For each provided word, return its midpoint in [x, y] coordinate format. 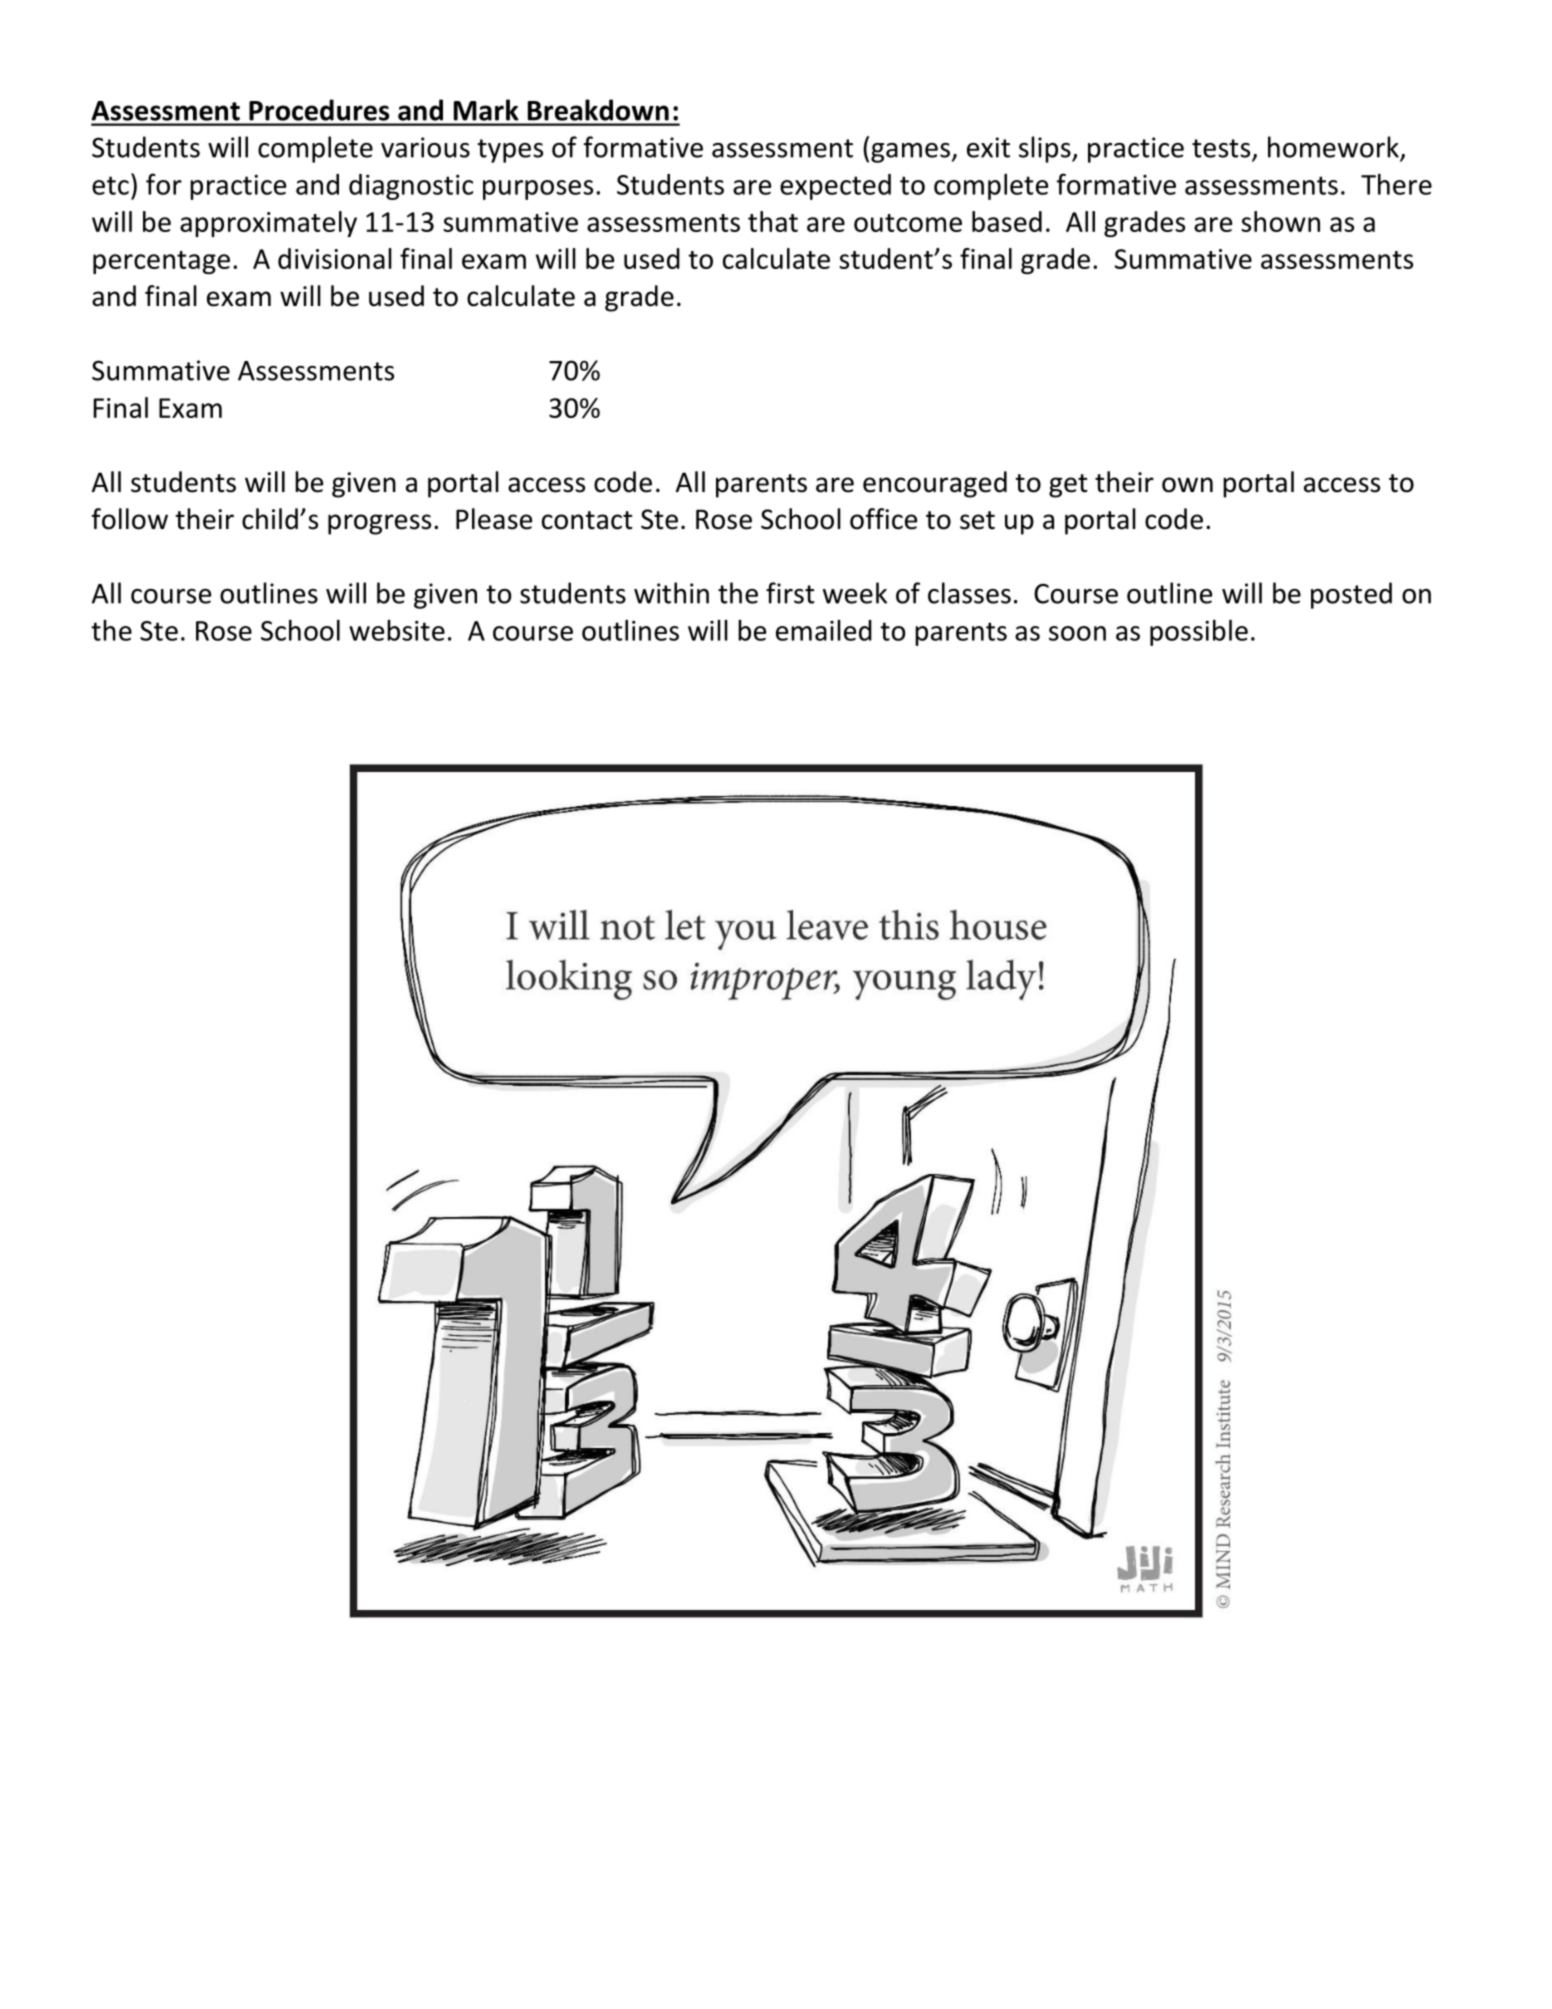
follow [130, 519]
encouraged [935, 484]
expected [835, 187]
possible [1199, 633]
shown [1280, 221]
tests [1222, 149]
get [1068, 486]
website [397, 630]
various [425, 147]
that [773, 221]
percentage [161, 262]
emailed [824, 630]
